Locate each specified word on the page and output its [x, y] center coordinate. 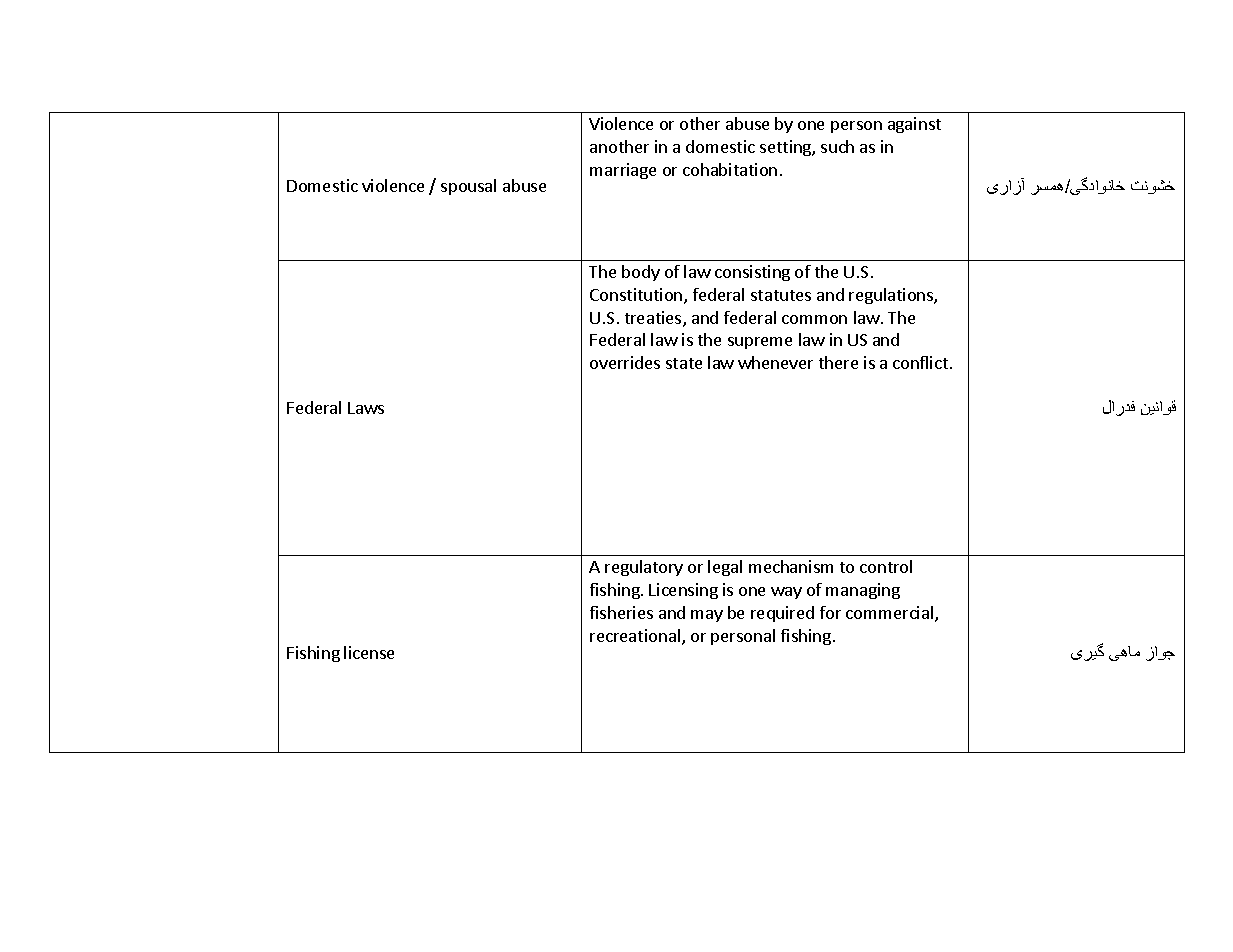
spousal [468, 187]
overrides [625, 362]
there [838, 362]
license [369, 652]
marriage [623, 171]
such [837, 146]
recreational [636, 637]
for [830, 612]
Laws [366, 408]
